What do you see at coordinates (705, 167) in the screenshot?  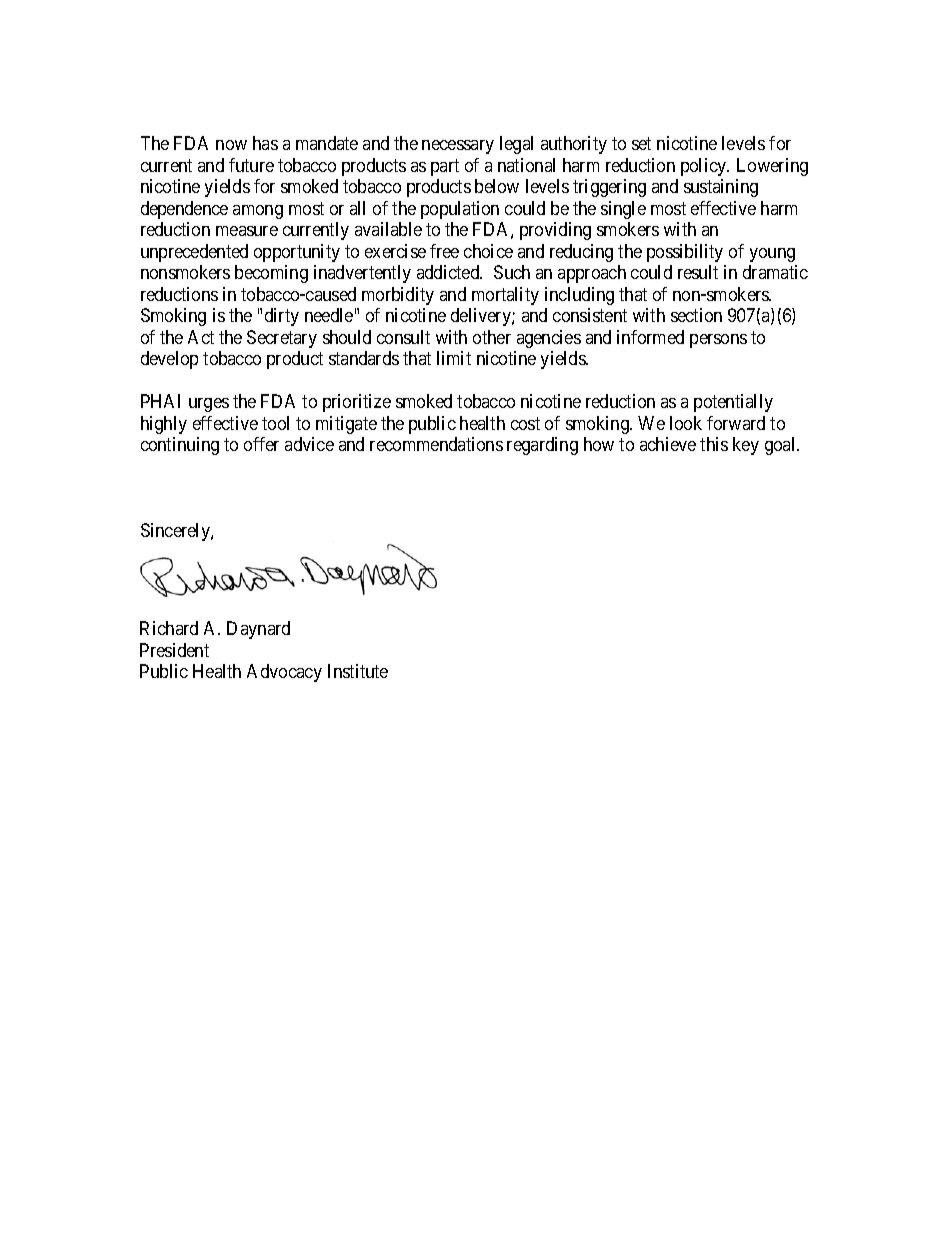 I see `policy` at bounding box center [705, 167].
